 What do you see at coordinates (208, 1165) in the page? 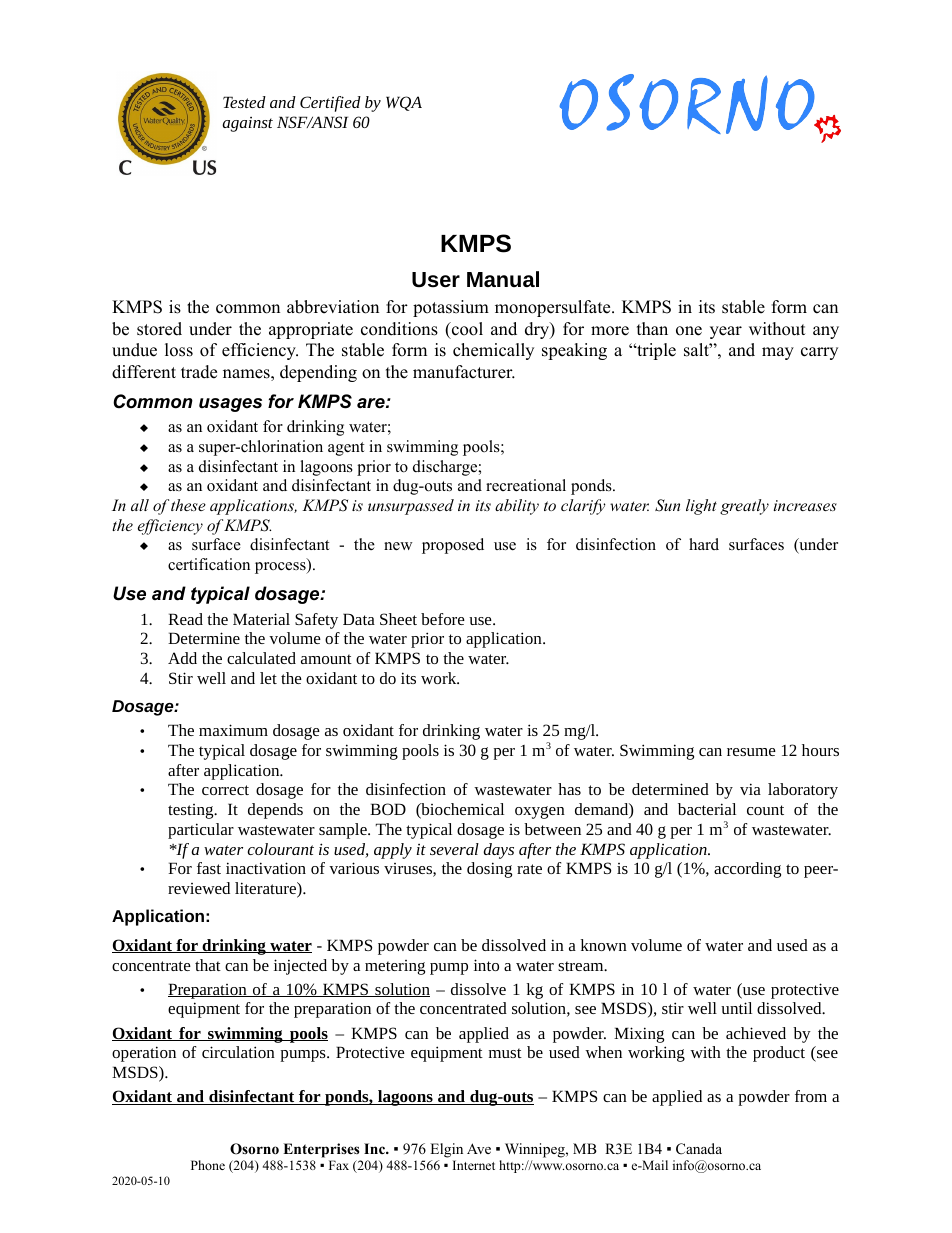
I see `Phone` at bounding box center [208, 1165].
